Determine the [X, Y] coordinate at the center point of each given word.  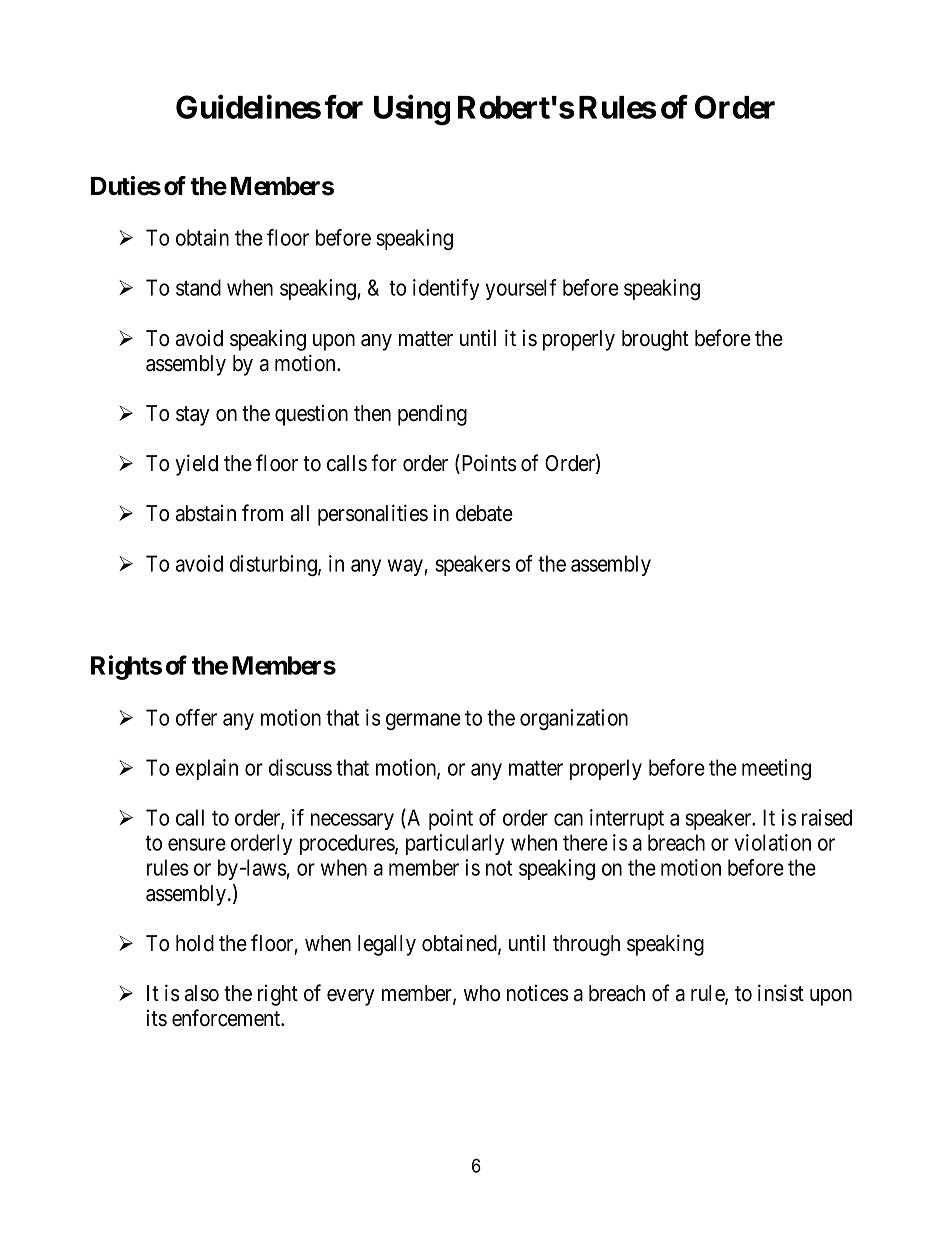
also [202, 993]
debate [484, 513]
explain [207, 769]
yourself [521, 289]
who [481, 993]
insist [781, 993]
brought [655, 340]
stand [198, 287]
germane [423, 721]
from [262, 513]
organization [574, 719]
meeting [776, 769]
